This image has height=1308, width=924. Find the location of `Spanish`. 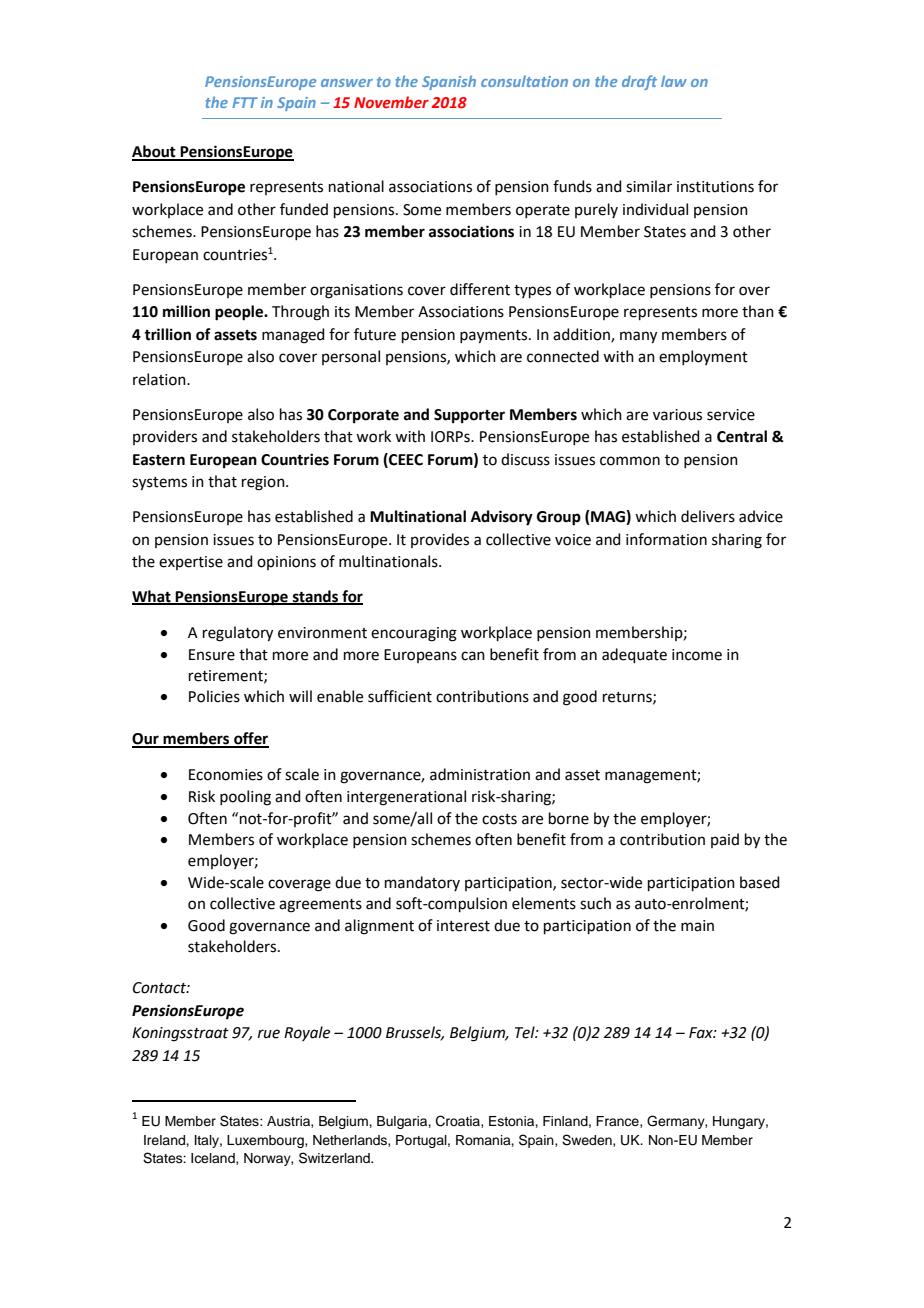

Spanish is located at coordinates (449, 82).
